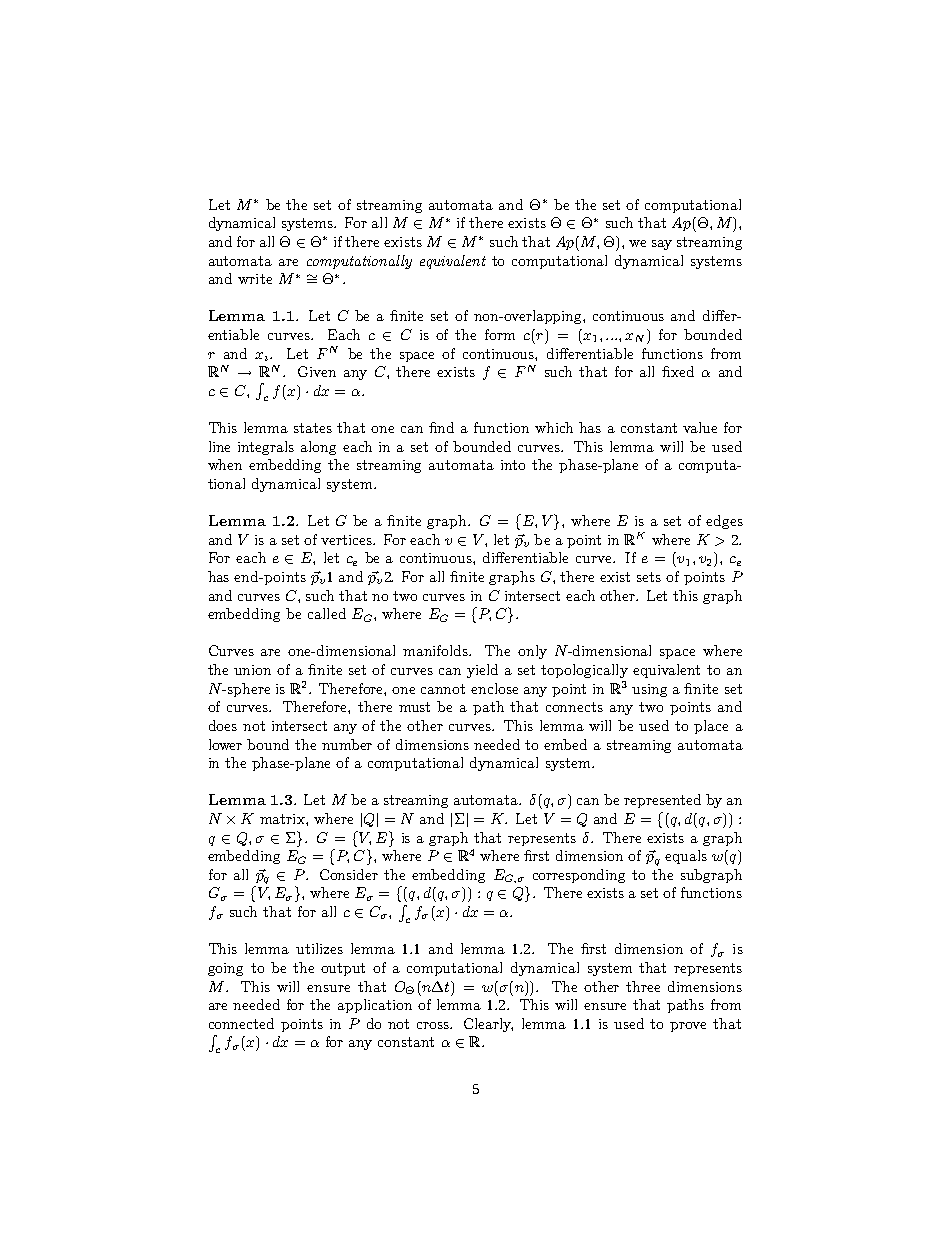 The width and height of the screenshot is (952, 1233). Describe the element at coordinates (500, 334) in the screenshot. I see `form` at that location.
